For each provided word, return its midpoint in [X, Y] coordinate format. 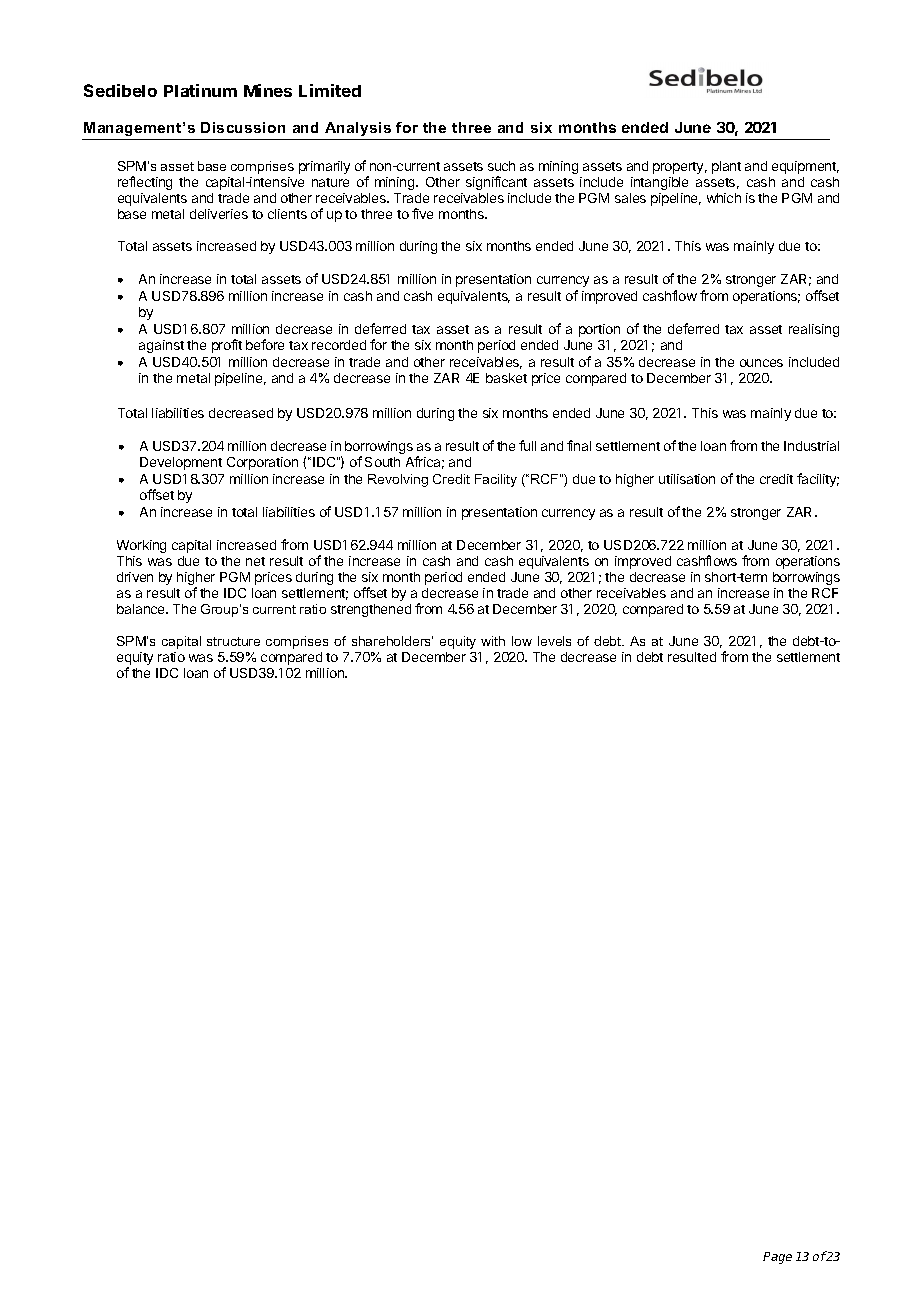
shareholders [392, 641]
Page [777, 1258]
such [501, 166]
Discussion [243, 127]
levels [554, 641]
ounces [761, 363]
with [493, 641]
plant [726, 167]
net [255, 561]
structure [233, 641]
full [527, 445]
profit [227, 346]
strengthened [371, 610]
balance [142, 609]
